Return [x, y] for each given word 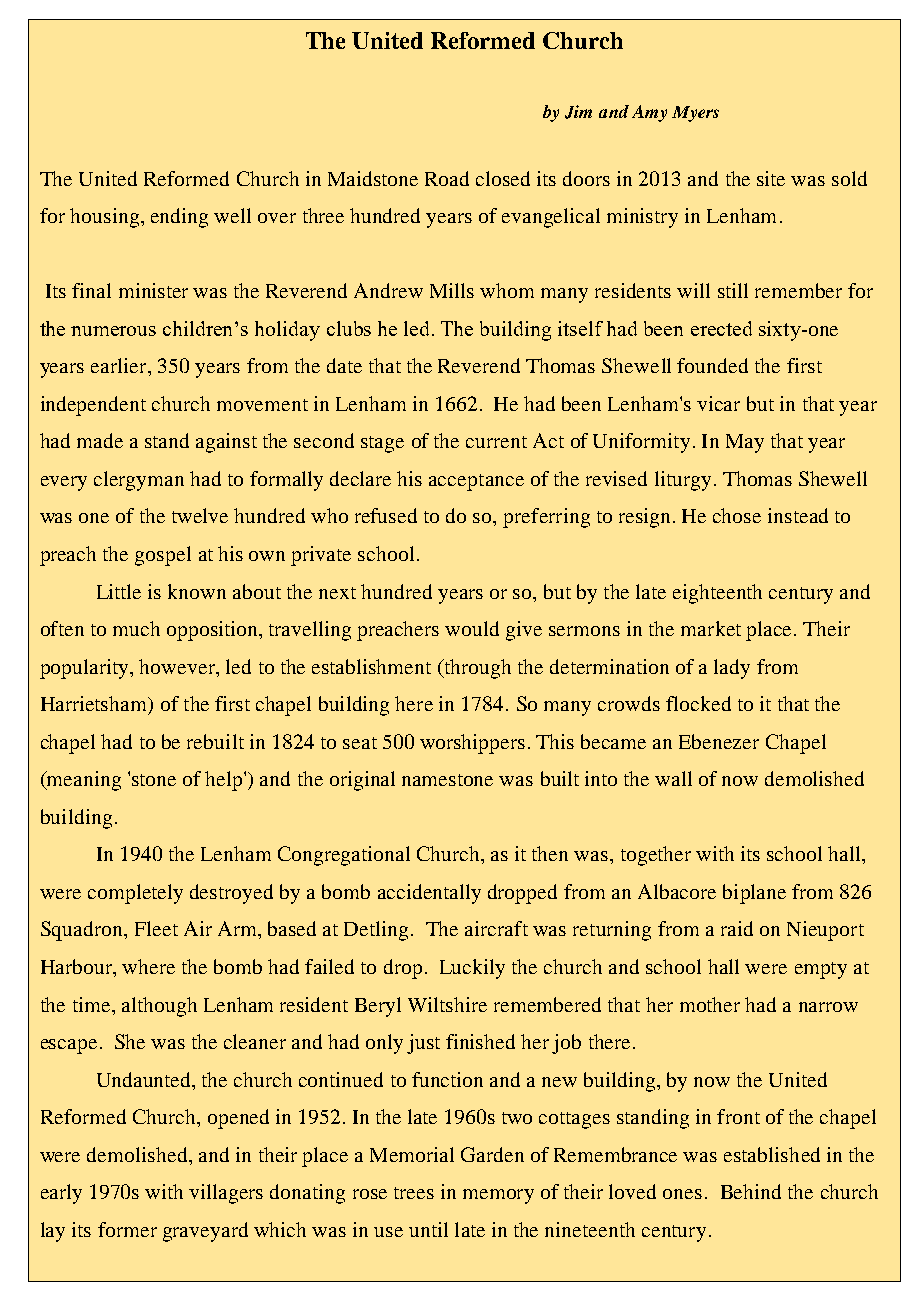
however [178, 666]
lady [732, 669]
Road [447, 178]
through [476, 669]
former [127, 1229]
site [771, 178]
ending [179, 218]
